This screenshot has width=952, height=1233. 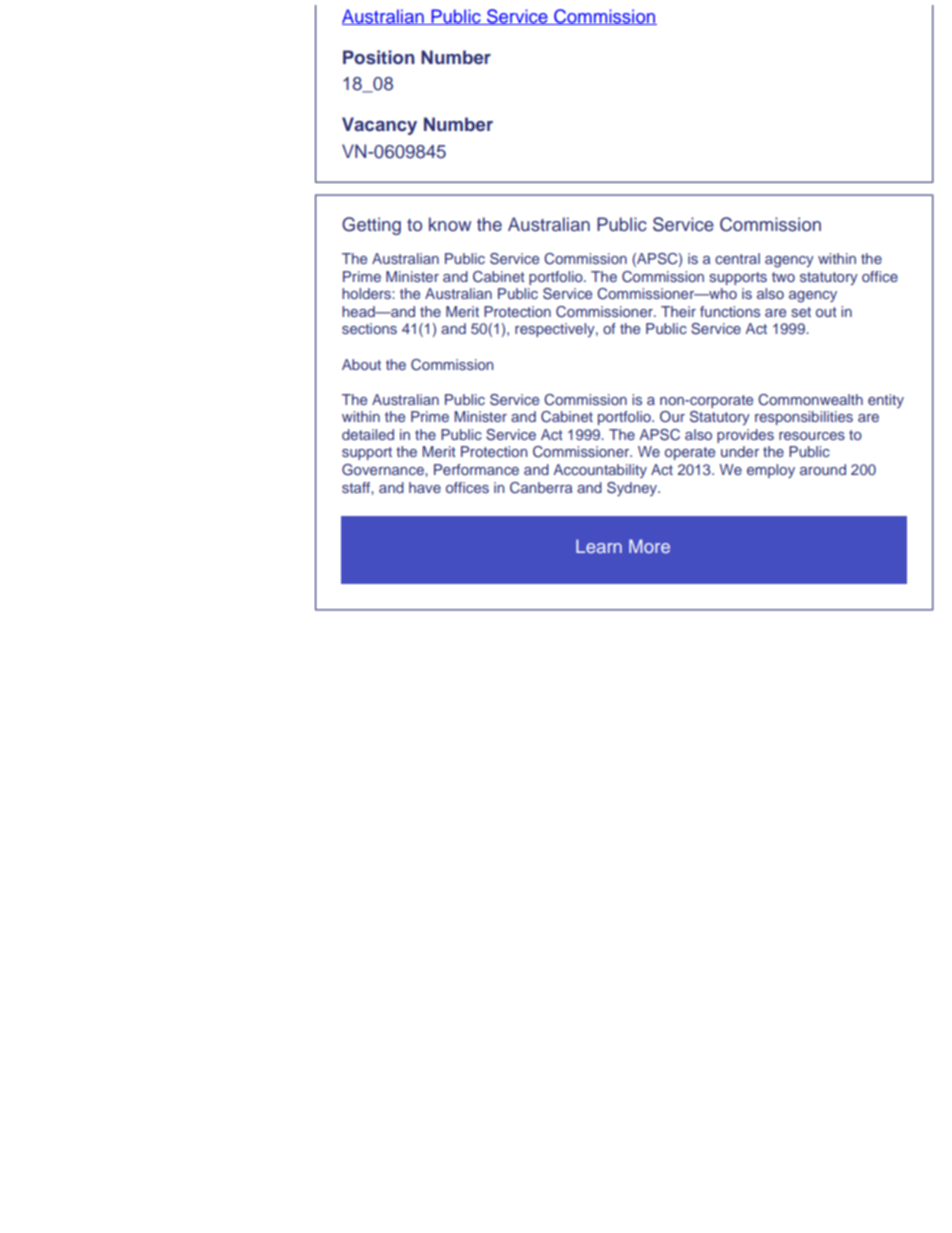 I want to click on holders, so click(x=367, y=293).
